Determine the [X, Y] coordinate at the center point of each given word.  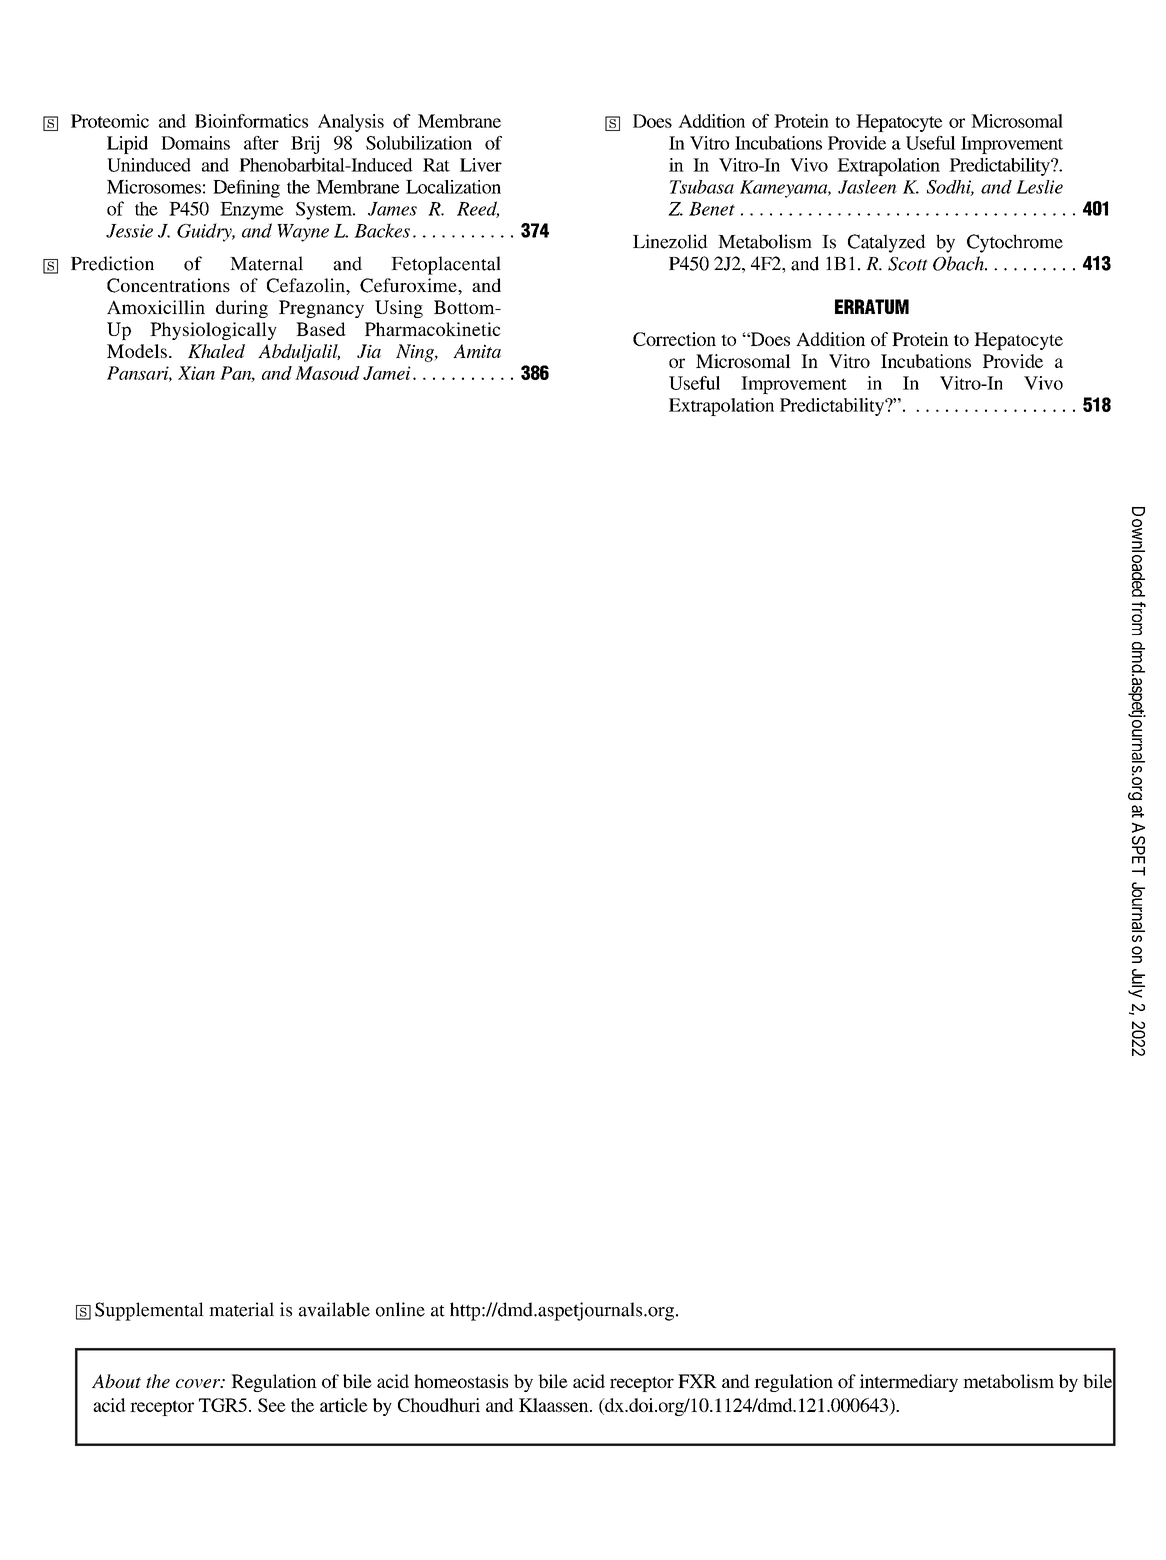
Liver [481, 165]
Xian [196, 373]
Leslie [1039, 187]
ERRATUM [872, 306]
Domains [195, 143]
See [272, 1405]
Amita [477, 351]
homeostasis [461, 1381]
